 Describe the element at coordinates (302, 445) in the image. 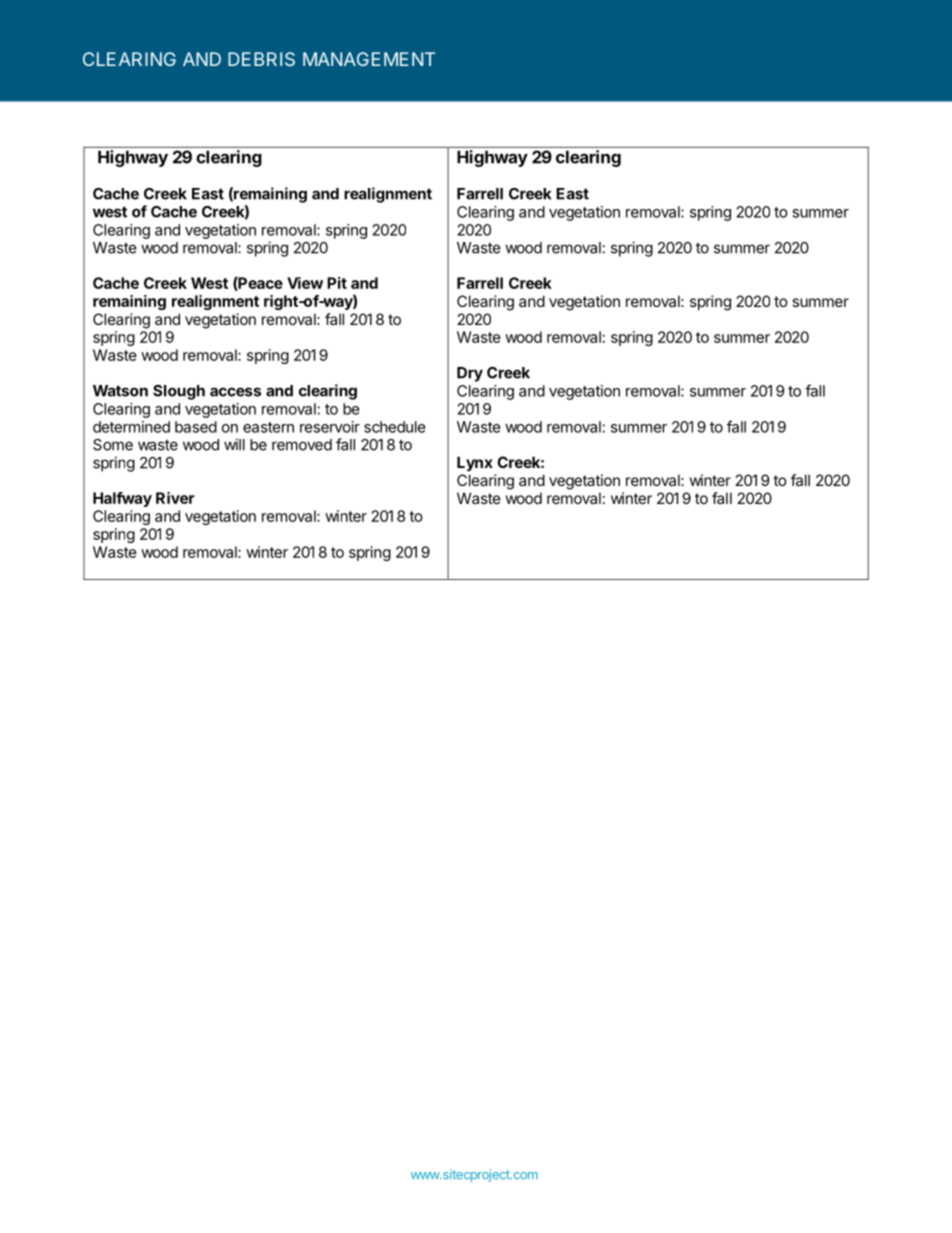

I see `removed` at that location.
